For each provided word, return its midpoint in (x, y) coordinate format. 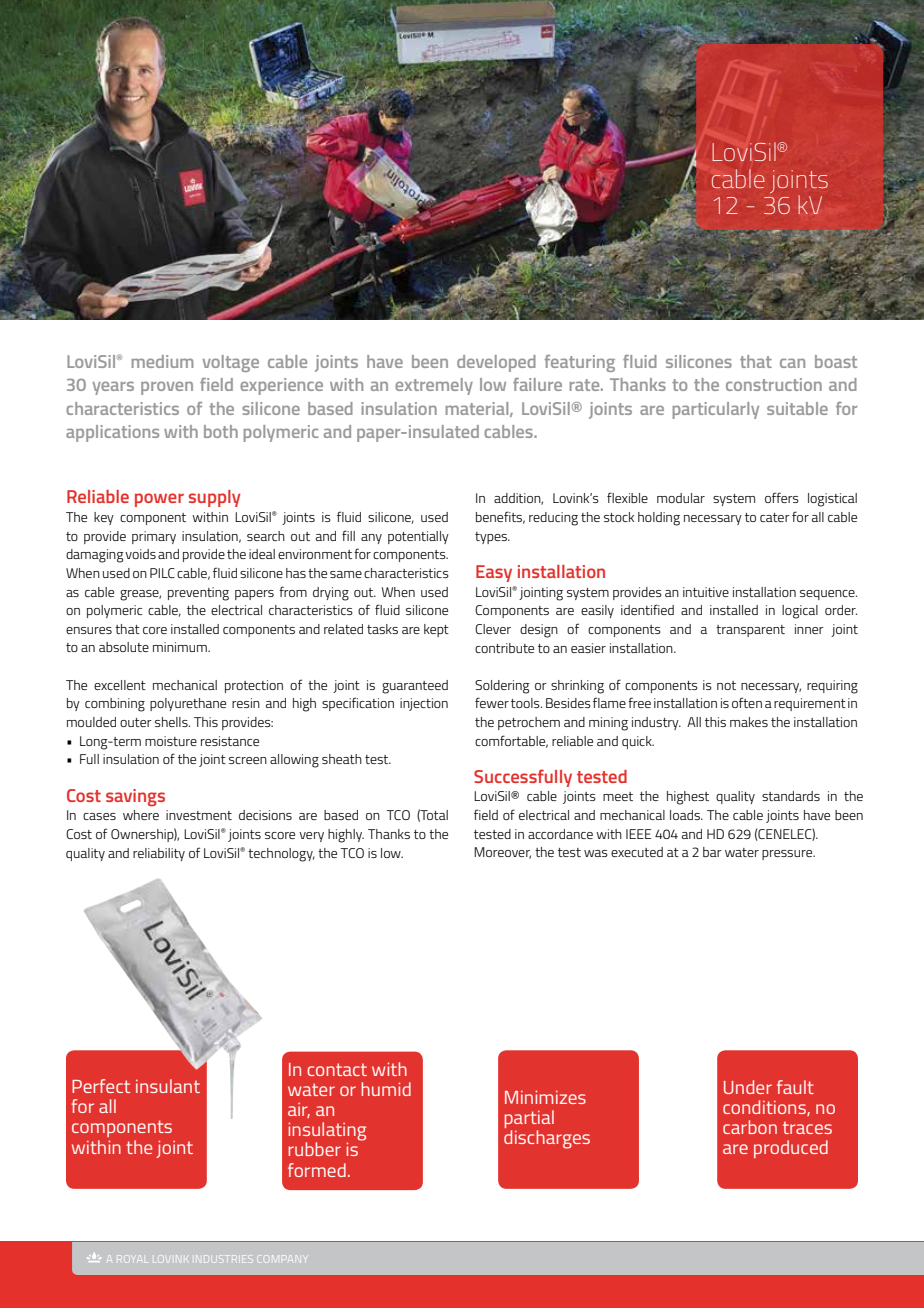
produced (791, 1149)
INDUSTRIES (223, 1259)
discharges (547, 1139)
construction (774, 384)
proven (167, 388)
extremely (434, 386)
